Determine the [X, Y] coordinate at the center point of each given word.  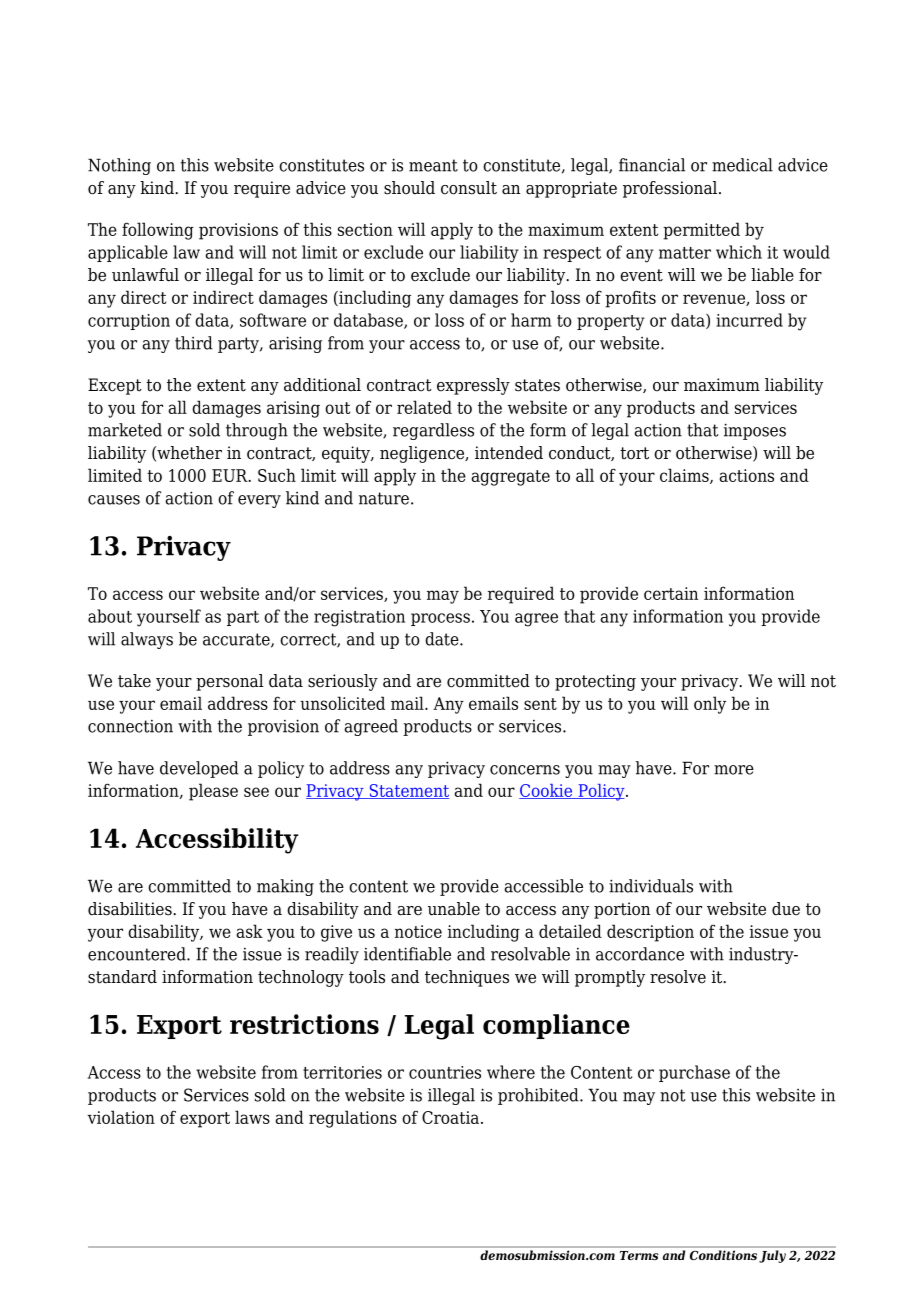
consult [469, 188]
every [259, 501]
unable [454, 909]
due [786, 909]
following [158, 231]
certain [671, 593]
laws [252, 1117]
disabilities [131, 909]
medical [742, 165]
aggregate [510, 478]
